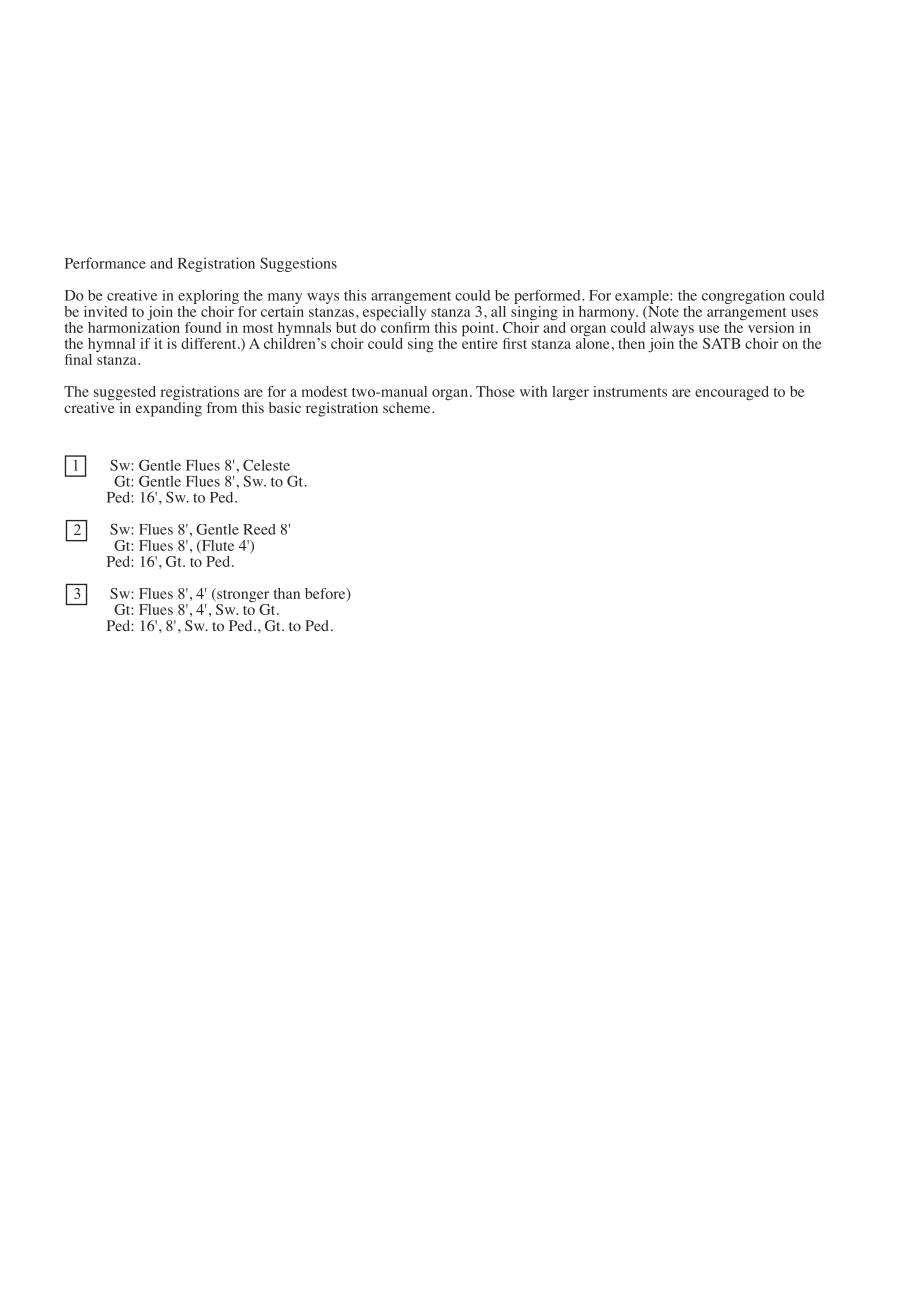 The image size is (898, 1316). I want to click on stronger, so click(242, 596).
